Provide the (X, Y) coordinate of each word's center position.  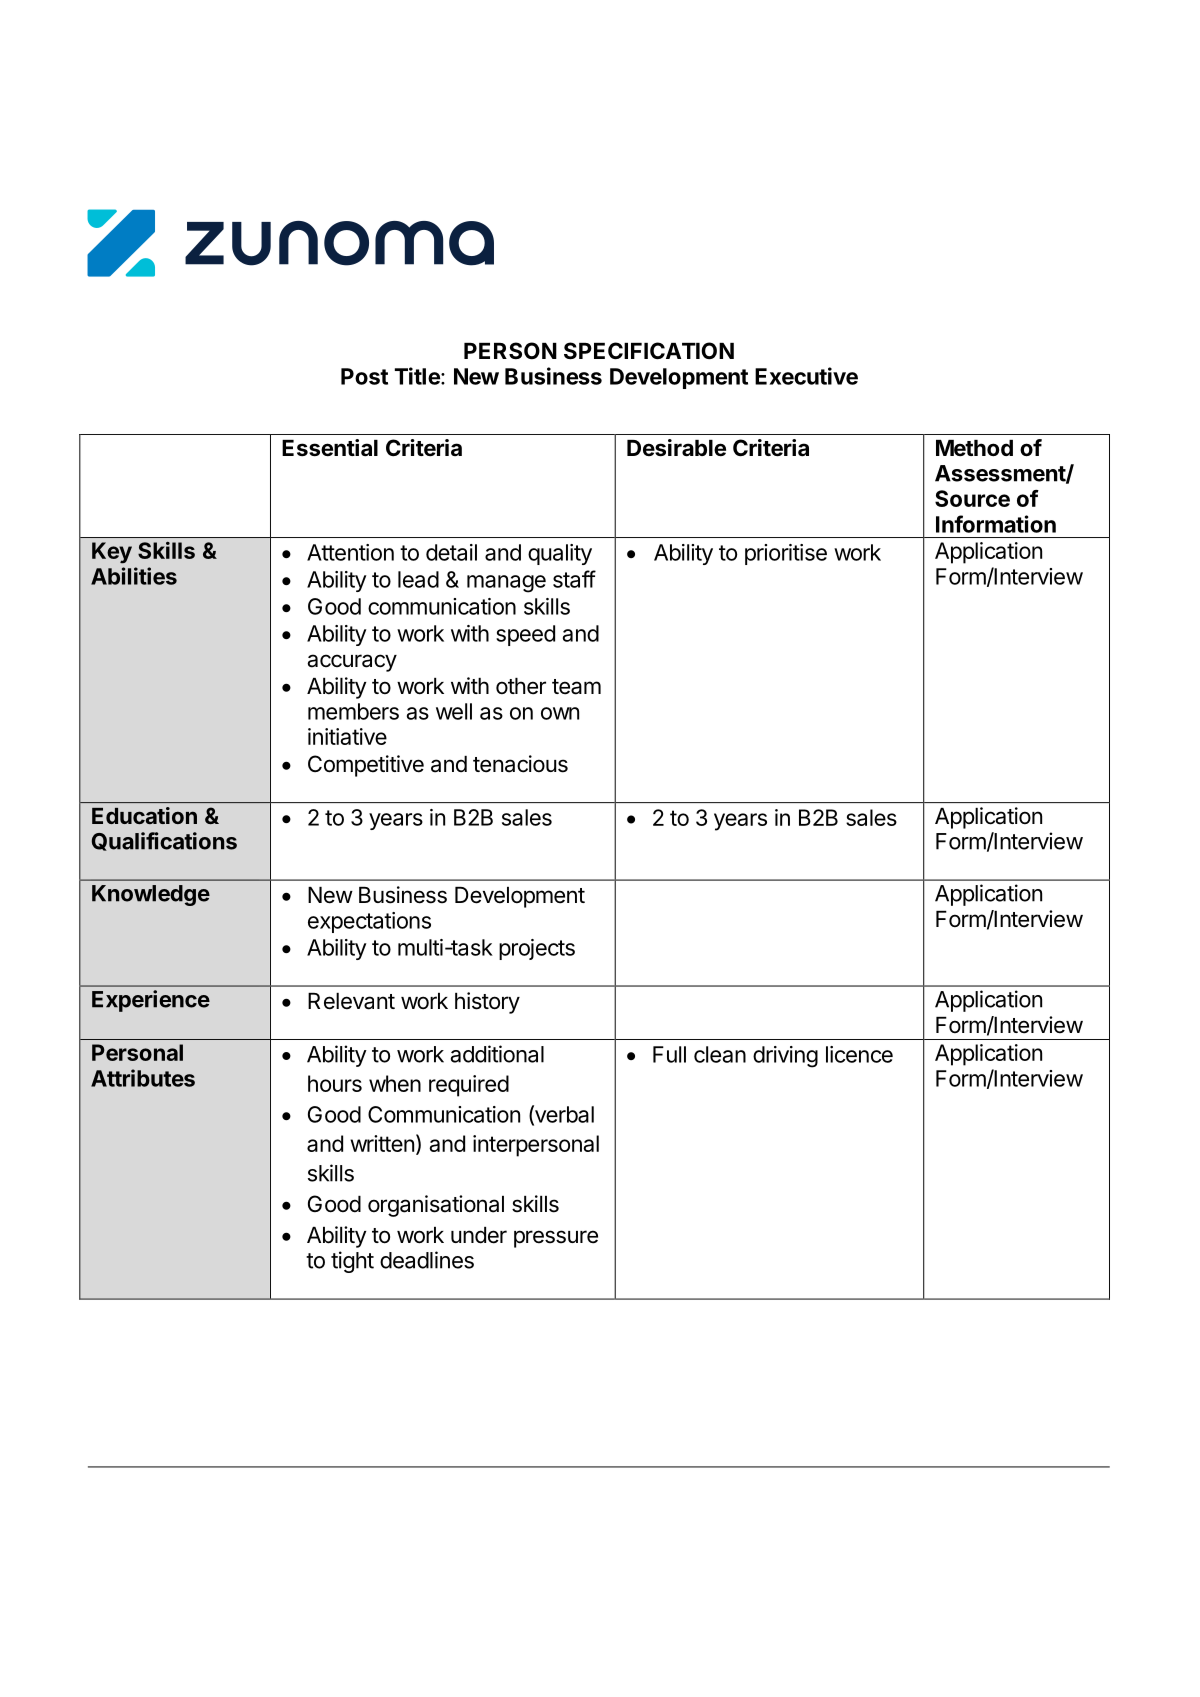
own (560, 713)
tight (352, 1262)
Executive (806, 376)
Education (144, 815)
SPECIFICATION (649, 351)
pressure (556, 1239)
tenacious (520, 764)
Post (364, 376)
